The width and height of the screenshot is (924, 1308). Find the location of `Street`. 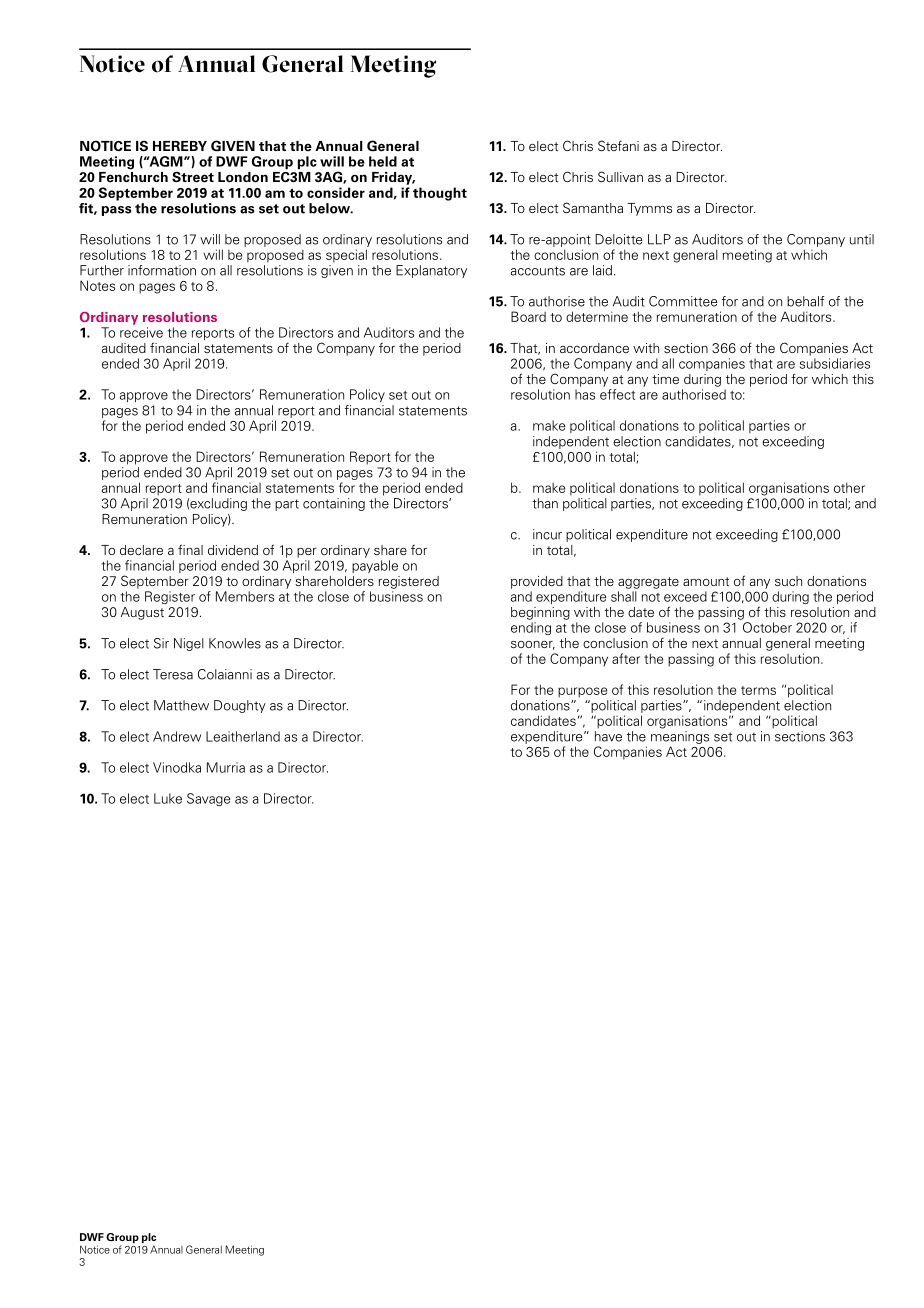

Street is located at coordinates (193, 177).
